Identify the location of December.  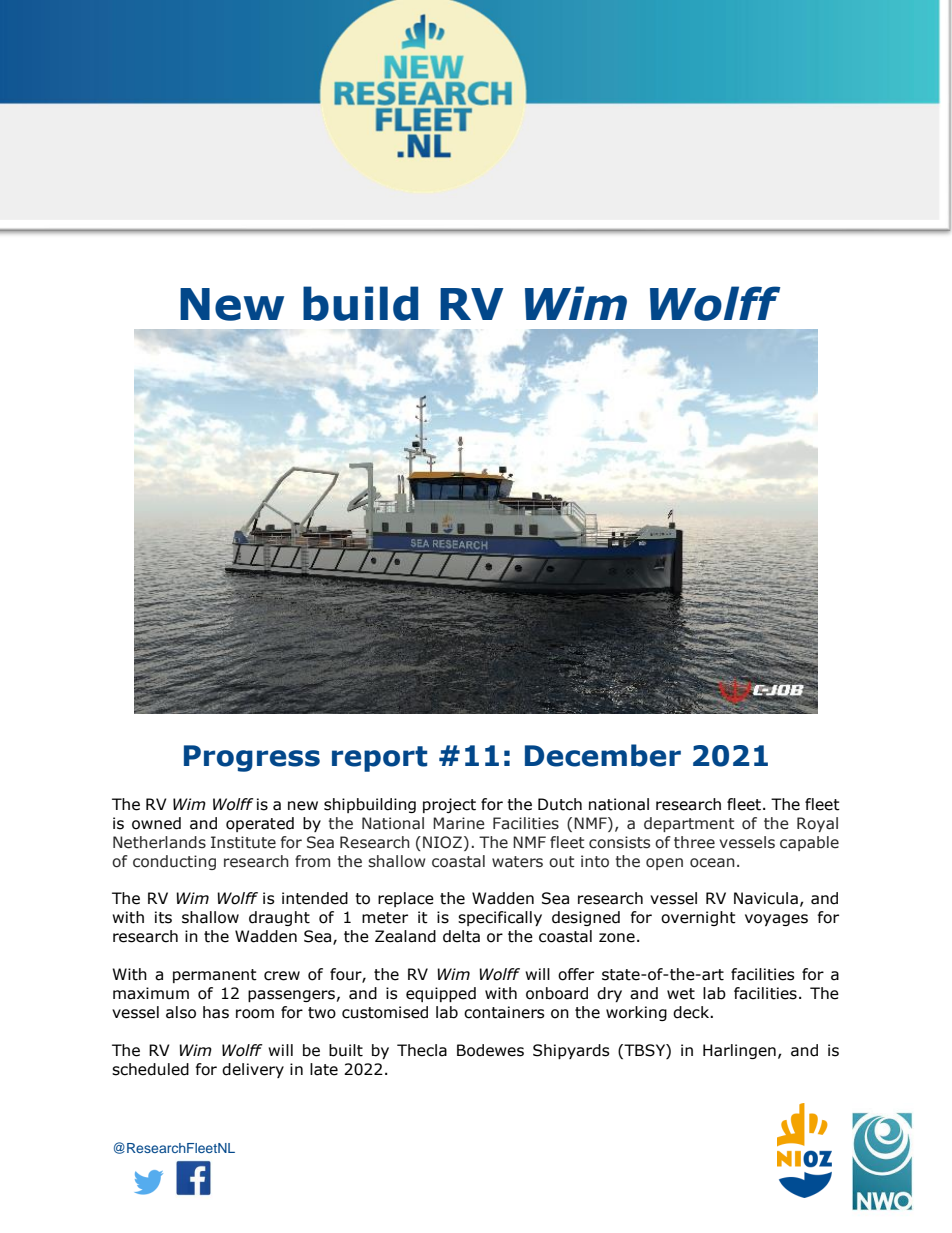
(603, 755).
